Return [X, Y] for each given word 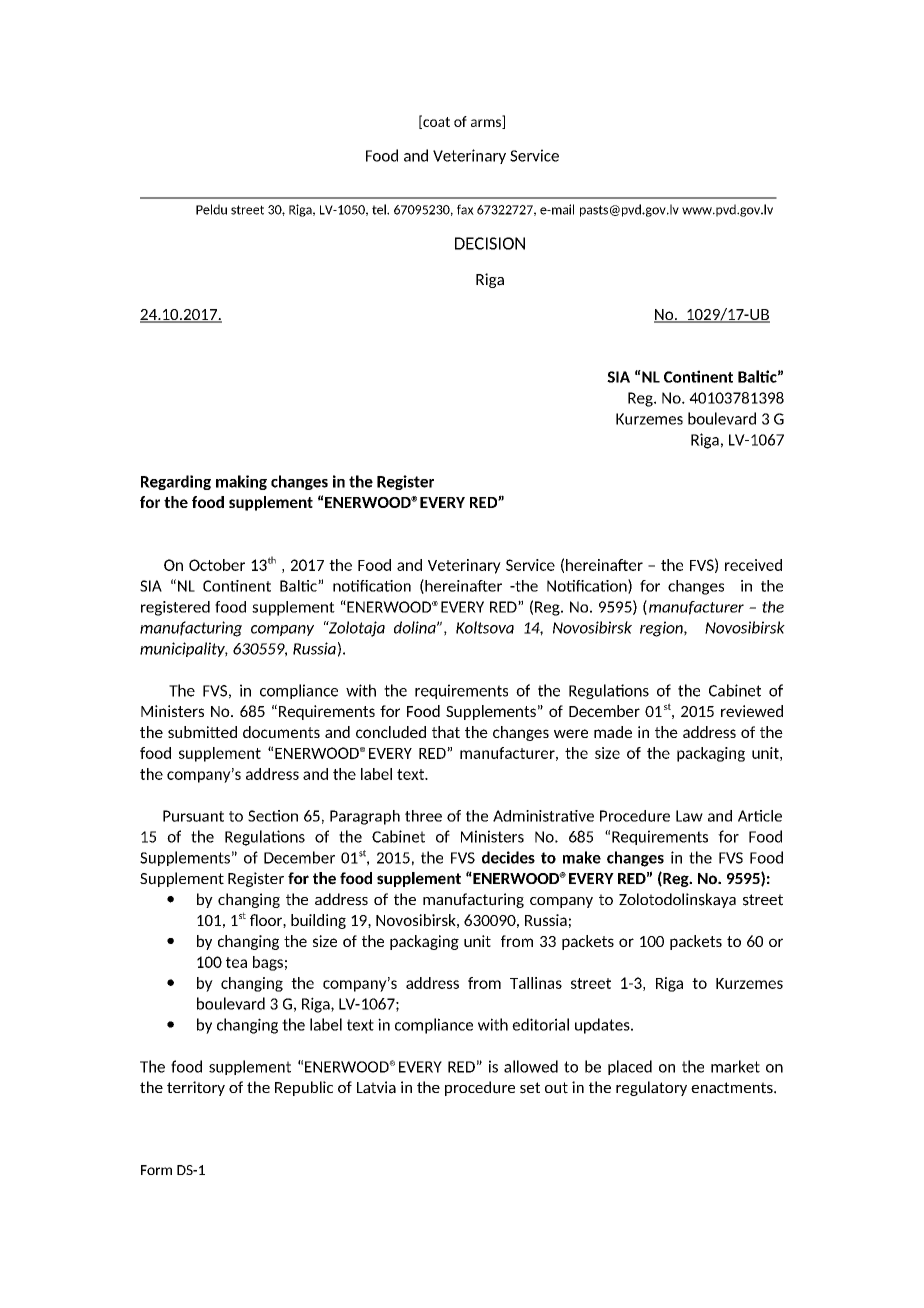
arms [487, 124]
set [530, 1088]
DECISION [490, 243]
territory [196, 1088]
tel [380, 209]
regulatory [651, 1088]
